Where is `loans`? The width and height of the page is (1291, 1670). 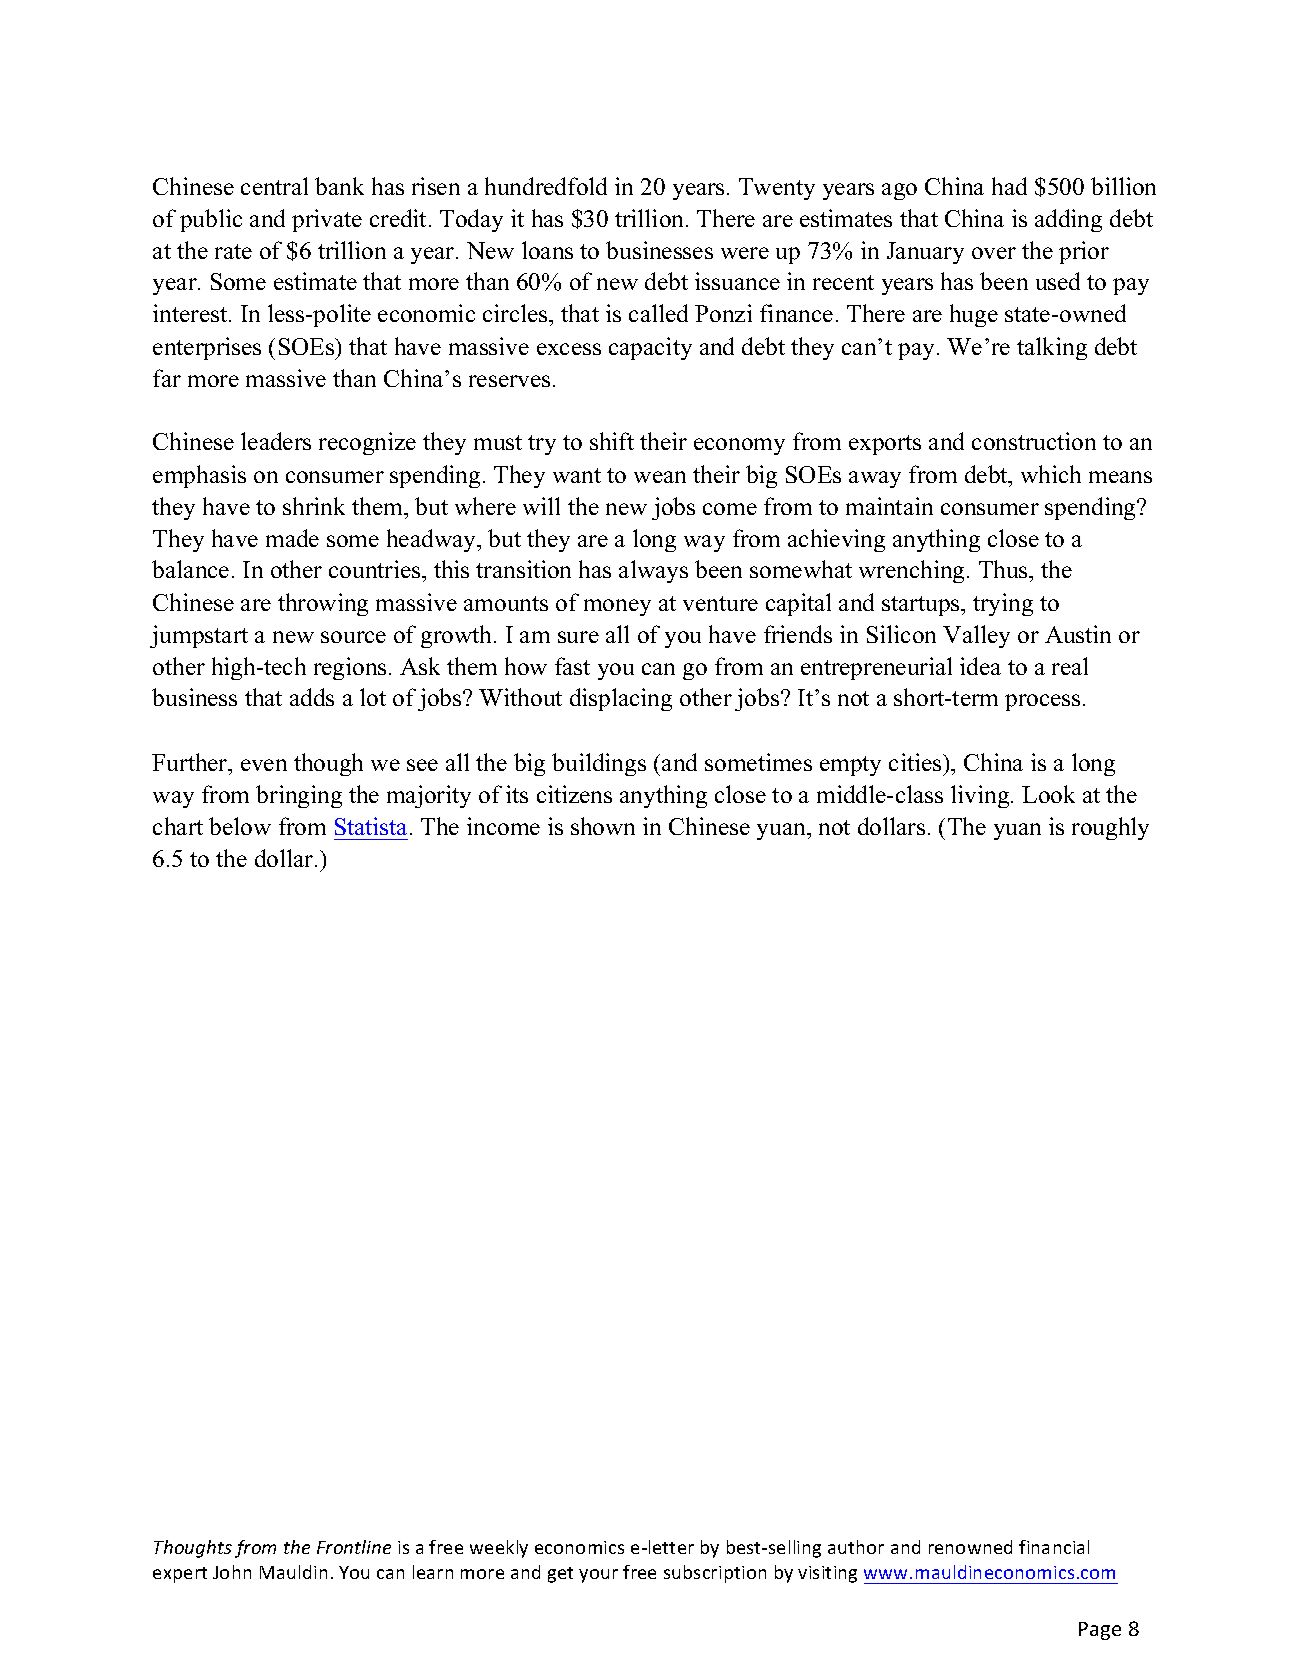
loans is located at coordinates (547, 250).
